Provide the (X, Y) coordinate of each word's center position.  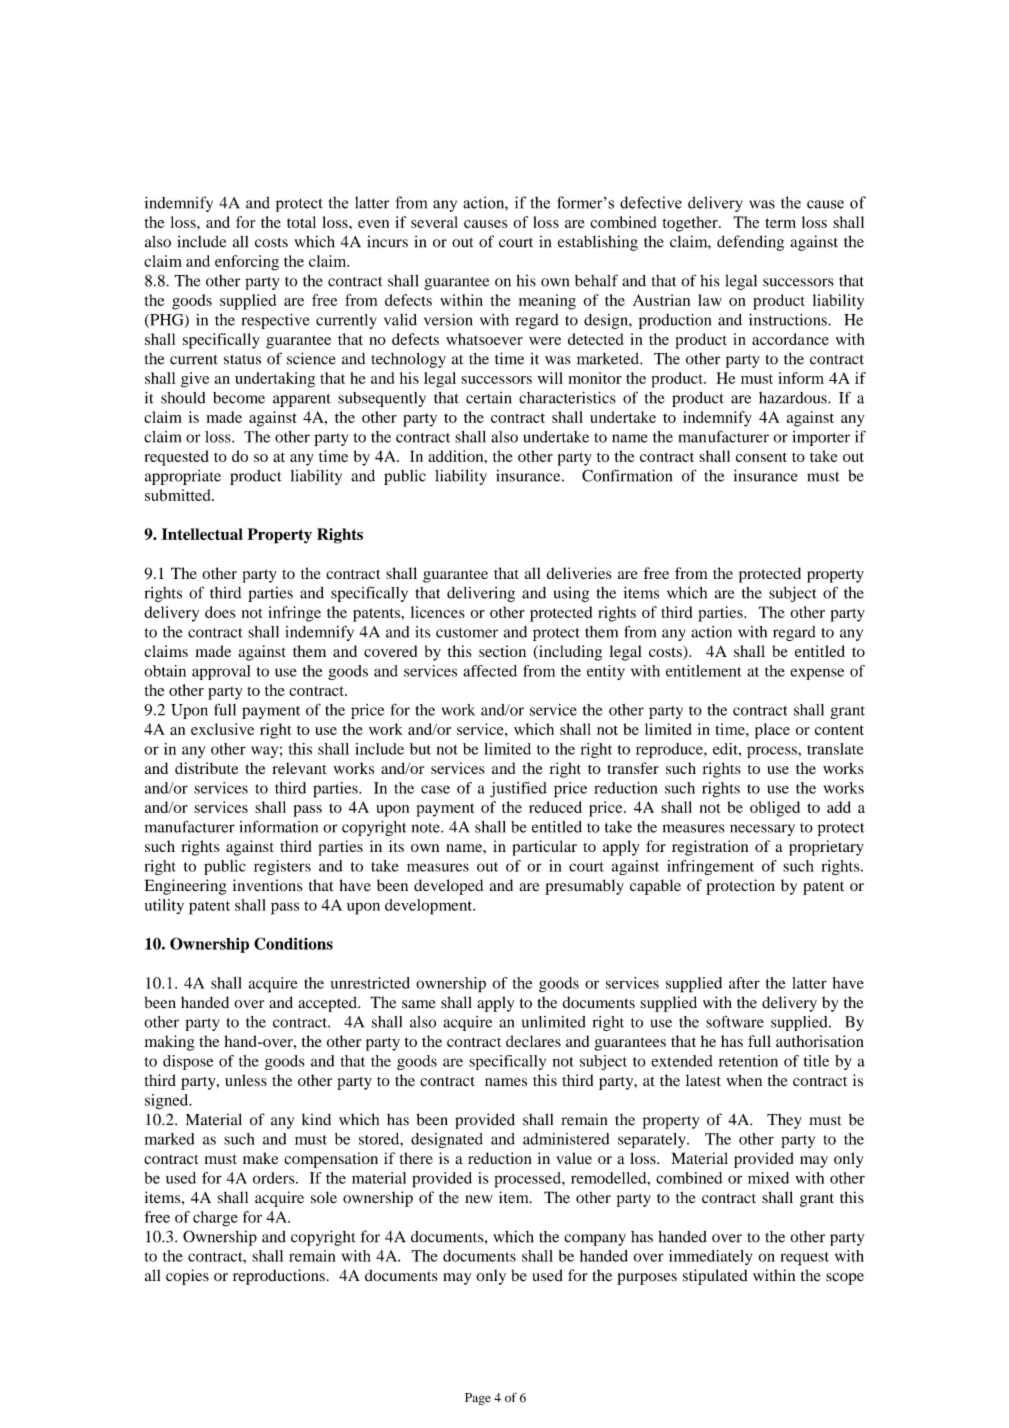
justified (518, 789)
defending (750, 243)
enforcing (247, 263)
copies (187, 1277)
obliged (775, 809)
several (434, 222)
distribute (206, 768)
